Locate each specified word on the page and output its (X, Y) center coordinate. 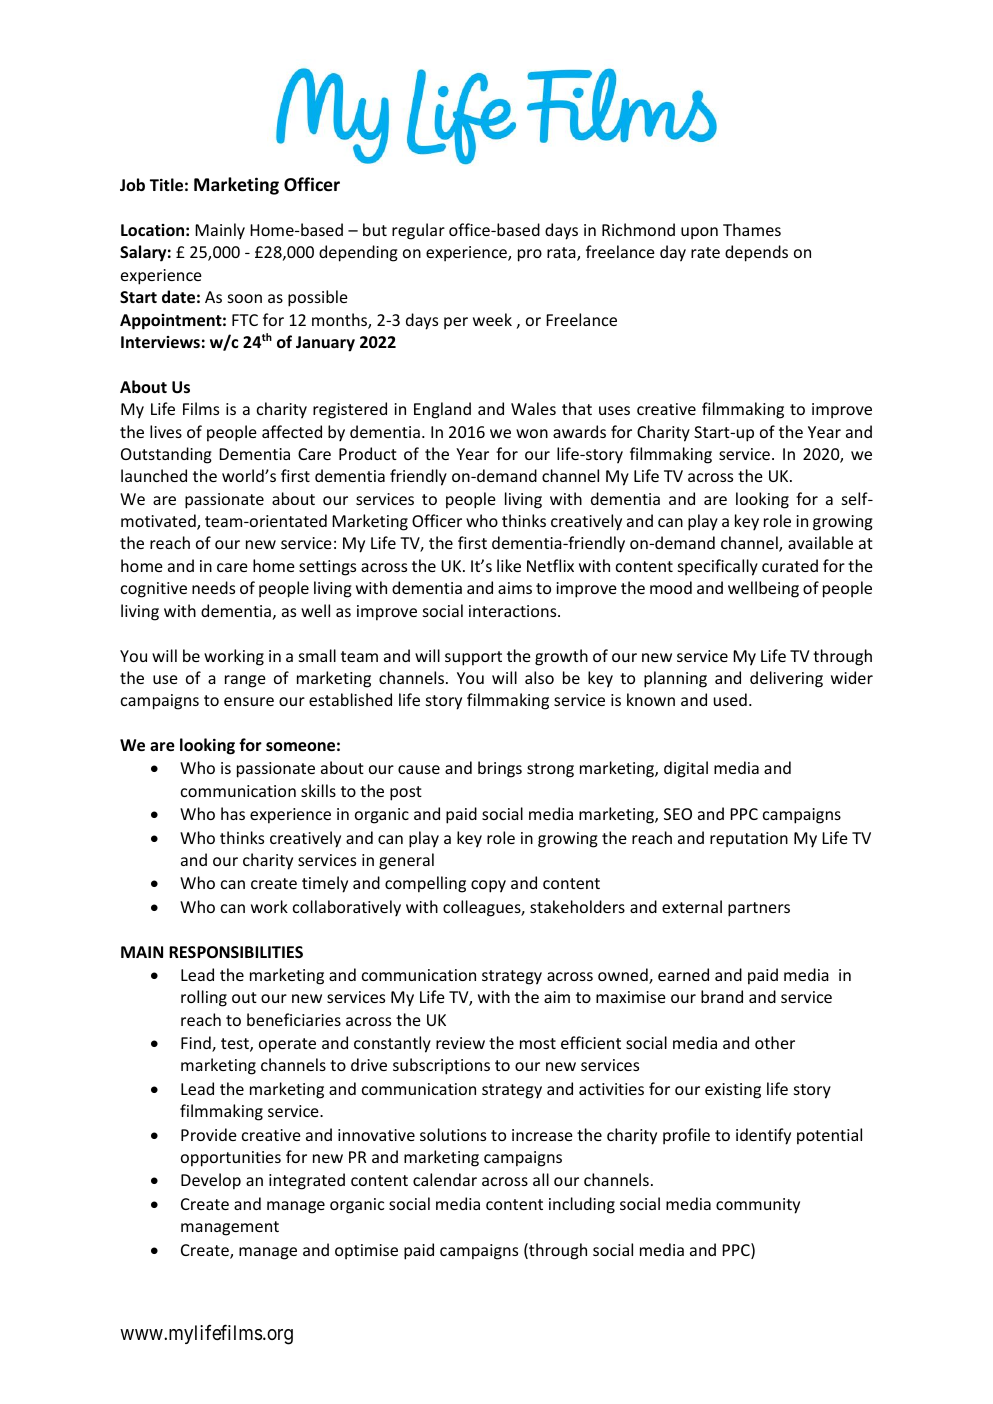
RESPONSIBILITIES (236, 952)
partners (759, 909)
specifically (718, 567)
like (509, 565)
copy (488, 886)
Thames (752, 229)
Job (132, 184)
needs (213, 587)
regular (418, 231)
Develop (211, 1181)
